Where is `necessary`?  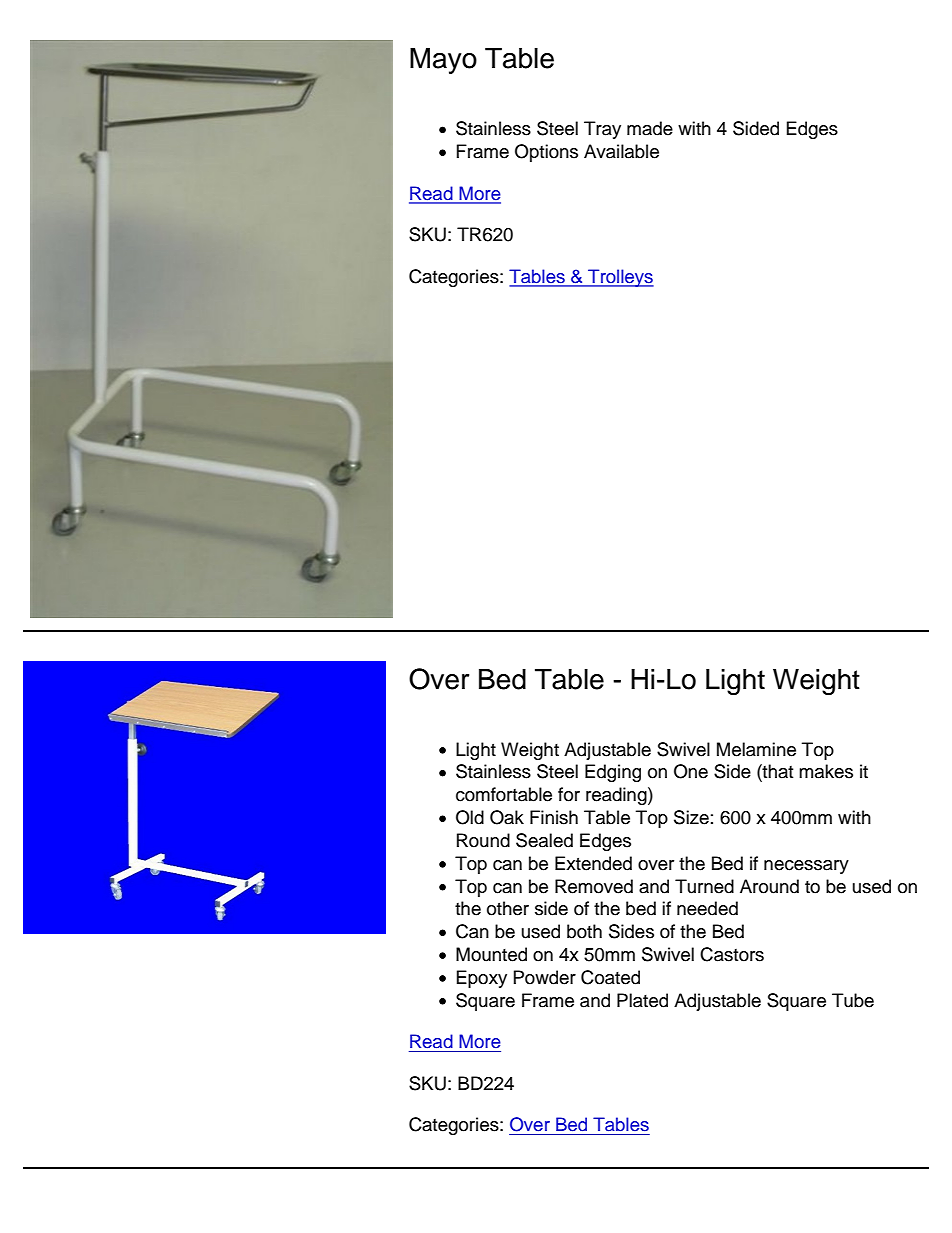
necessary is located at coordinates (806, 867).
